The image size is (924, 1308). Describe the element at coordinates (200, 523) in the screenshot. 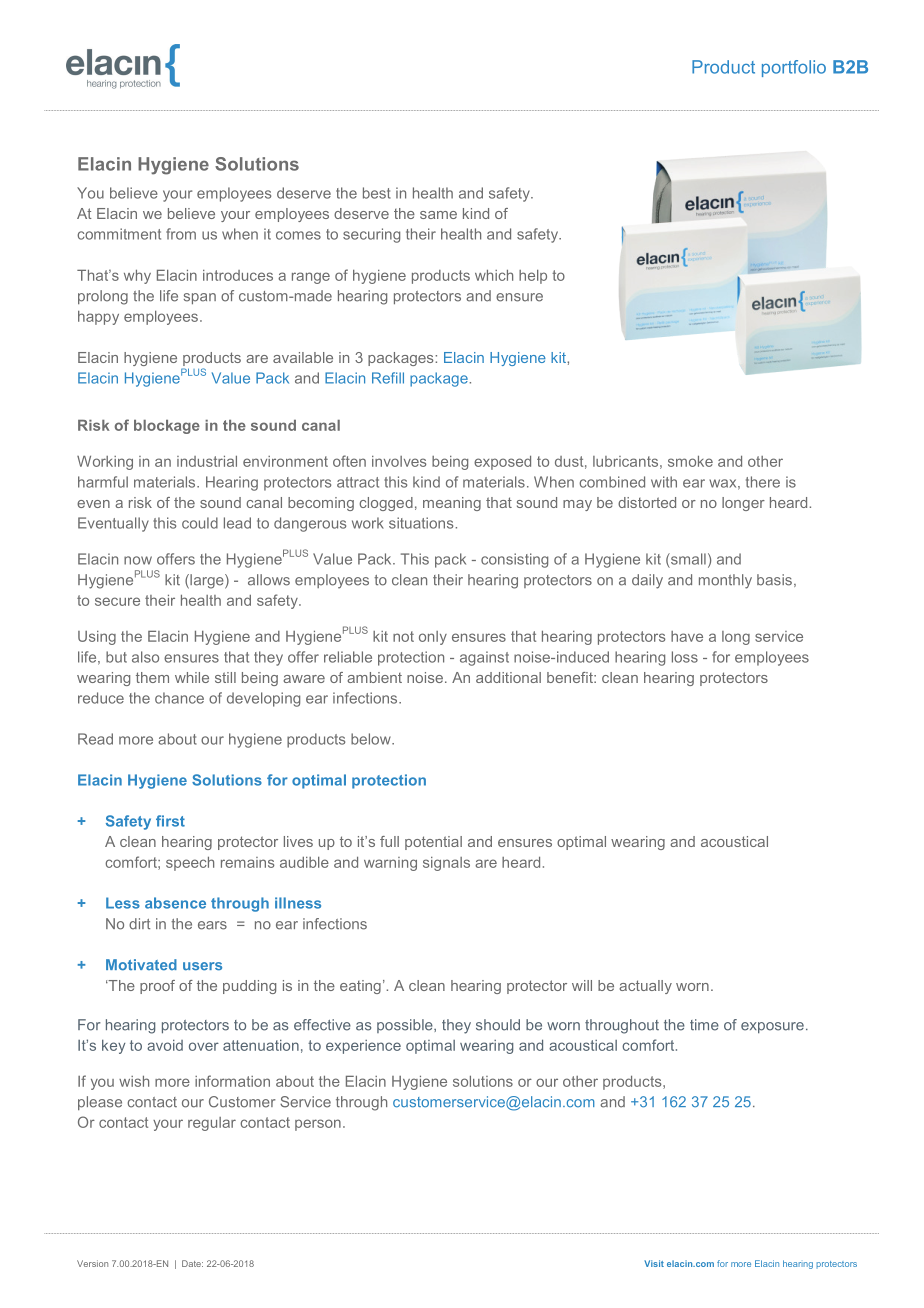

I see `could` at that location.
